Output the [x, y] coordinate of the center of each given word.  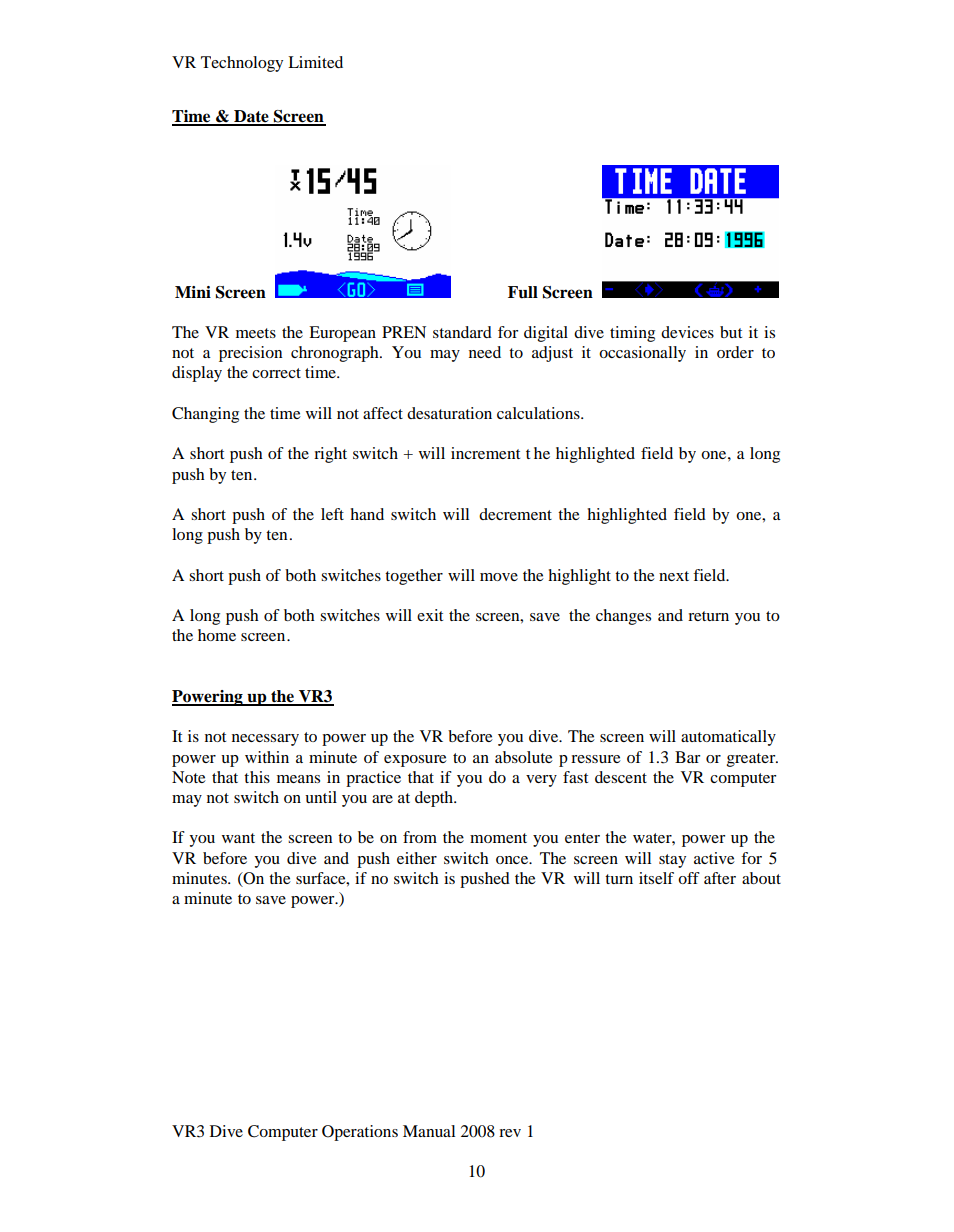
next [674, 576]
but [731, 332]
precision [250, 354]
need [485, 352]
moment [498, 838]
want [238, 838]
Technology [242, 64]
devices [687, 332]
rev [510, 1133]
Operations [360, 1133]
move [499, 577]
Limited [315, 62]
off [689, 878]
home [217, 635]
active [714, 858]
